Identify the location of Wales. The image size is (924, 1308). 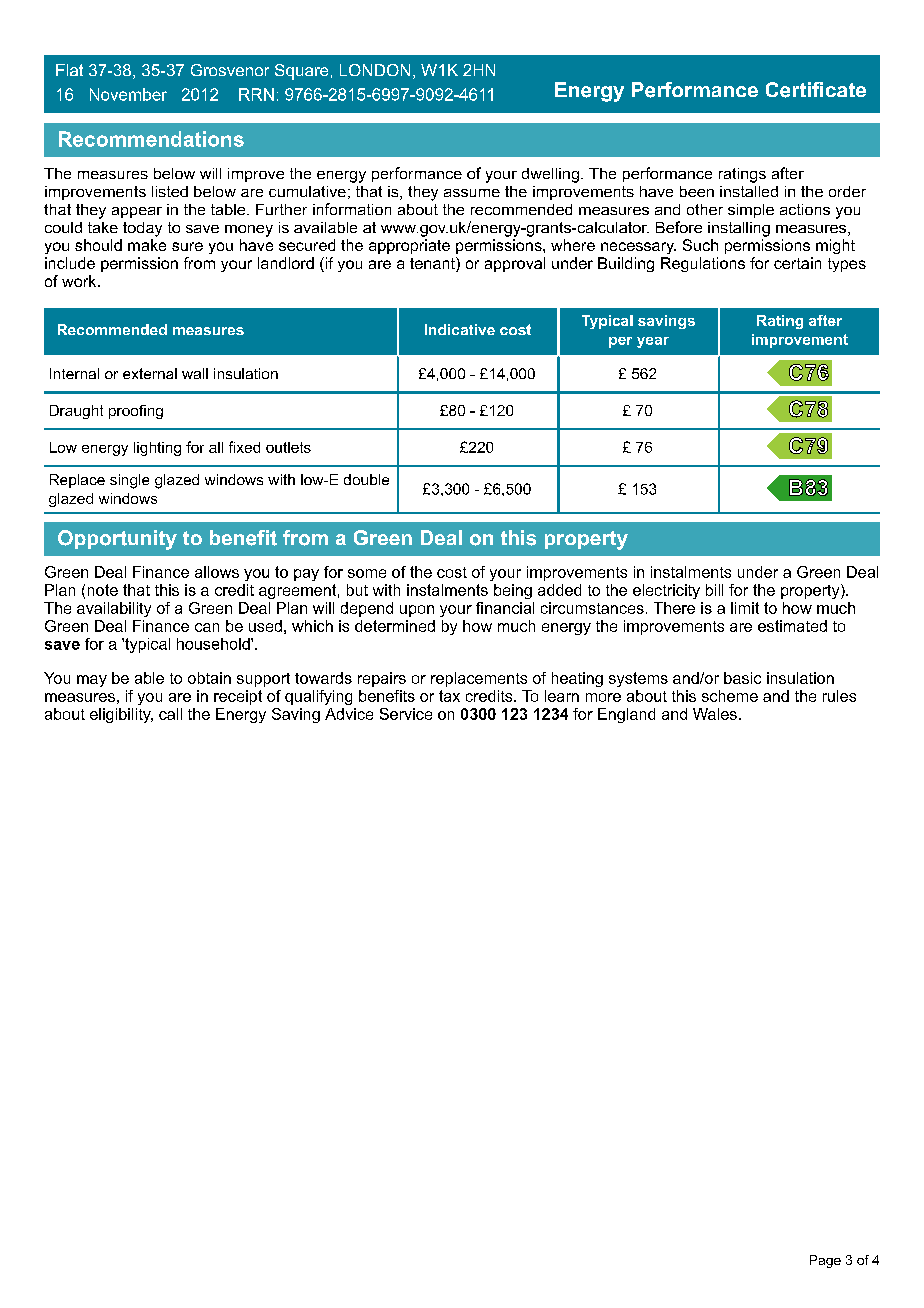
(715, 714).
